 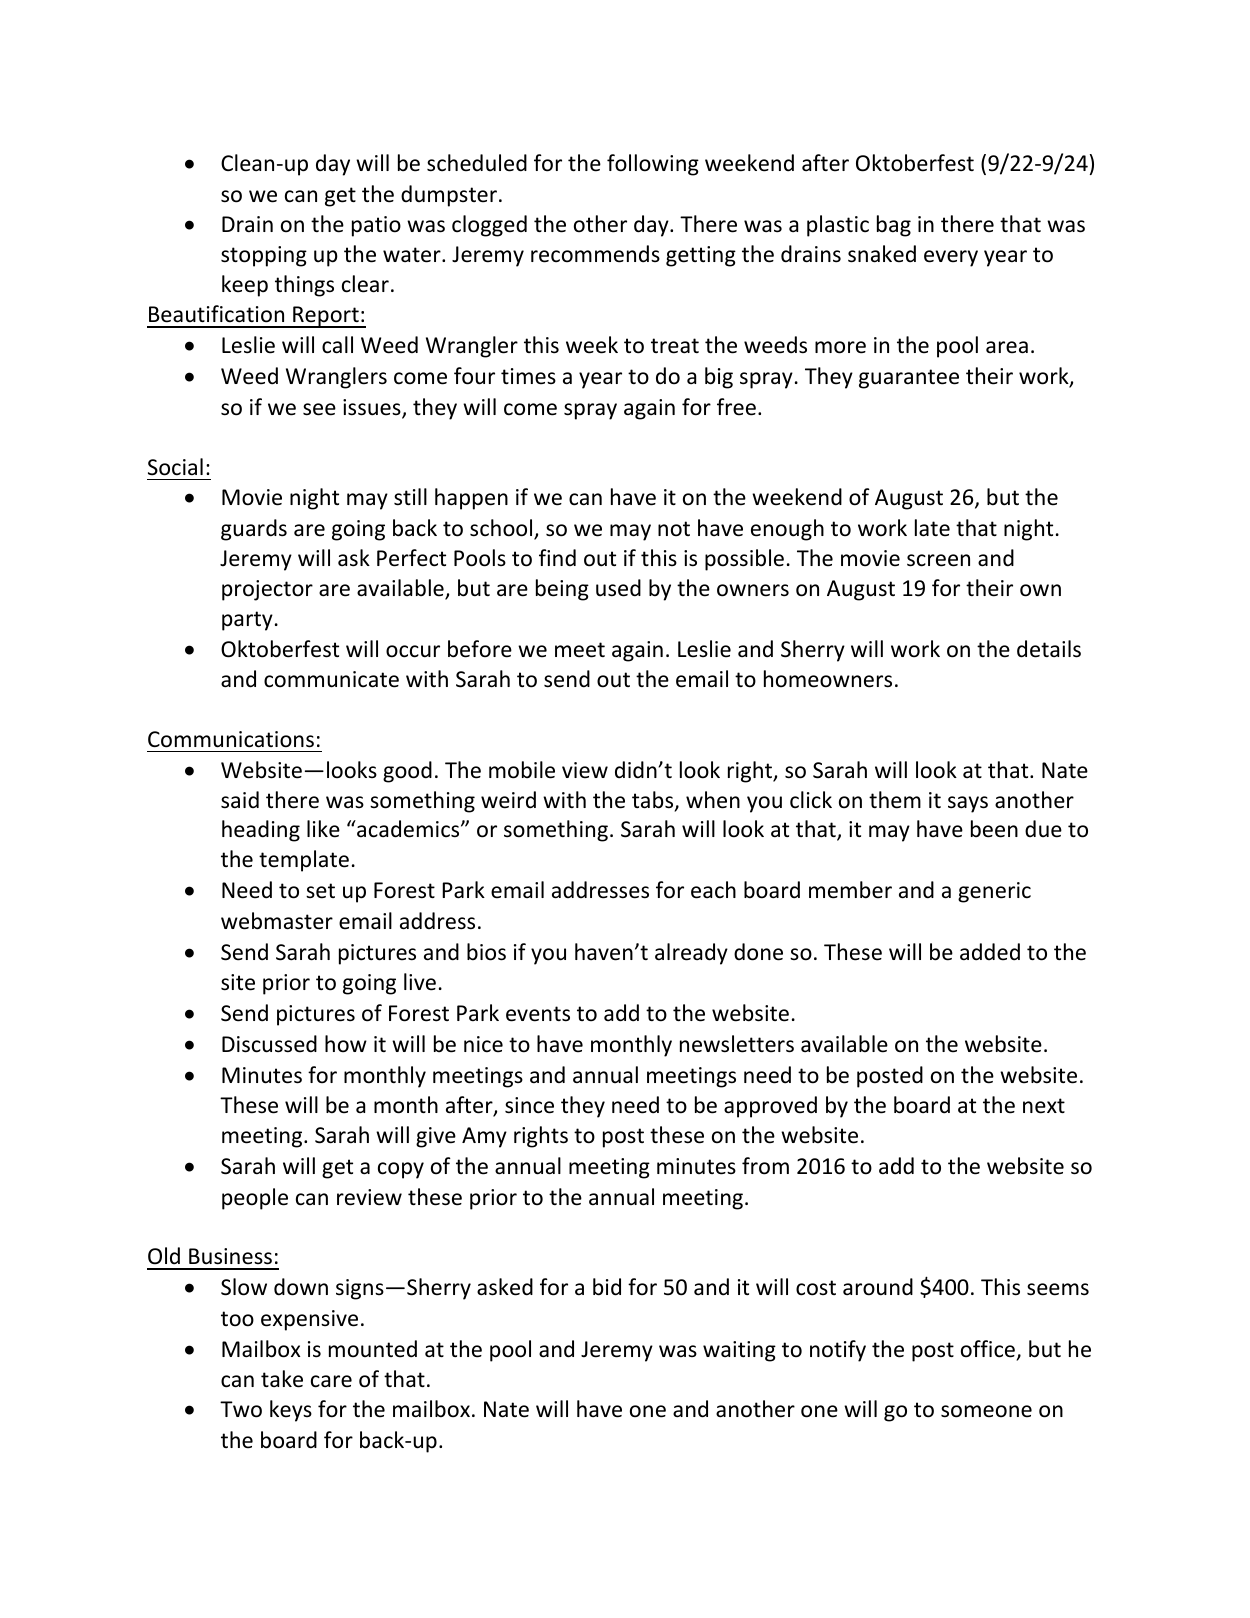 What do you see at coordinates (988, 1349) in the screenshot?
I see `office` at bounding box center [988, 1349].
